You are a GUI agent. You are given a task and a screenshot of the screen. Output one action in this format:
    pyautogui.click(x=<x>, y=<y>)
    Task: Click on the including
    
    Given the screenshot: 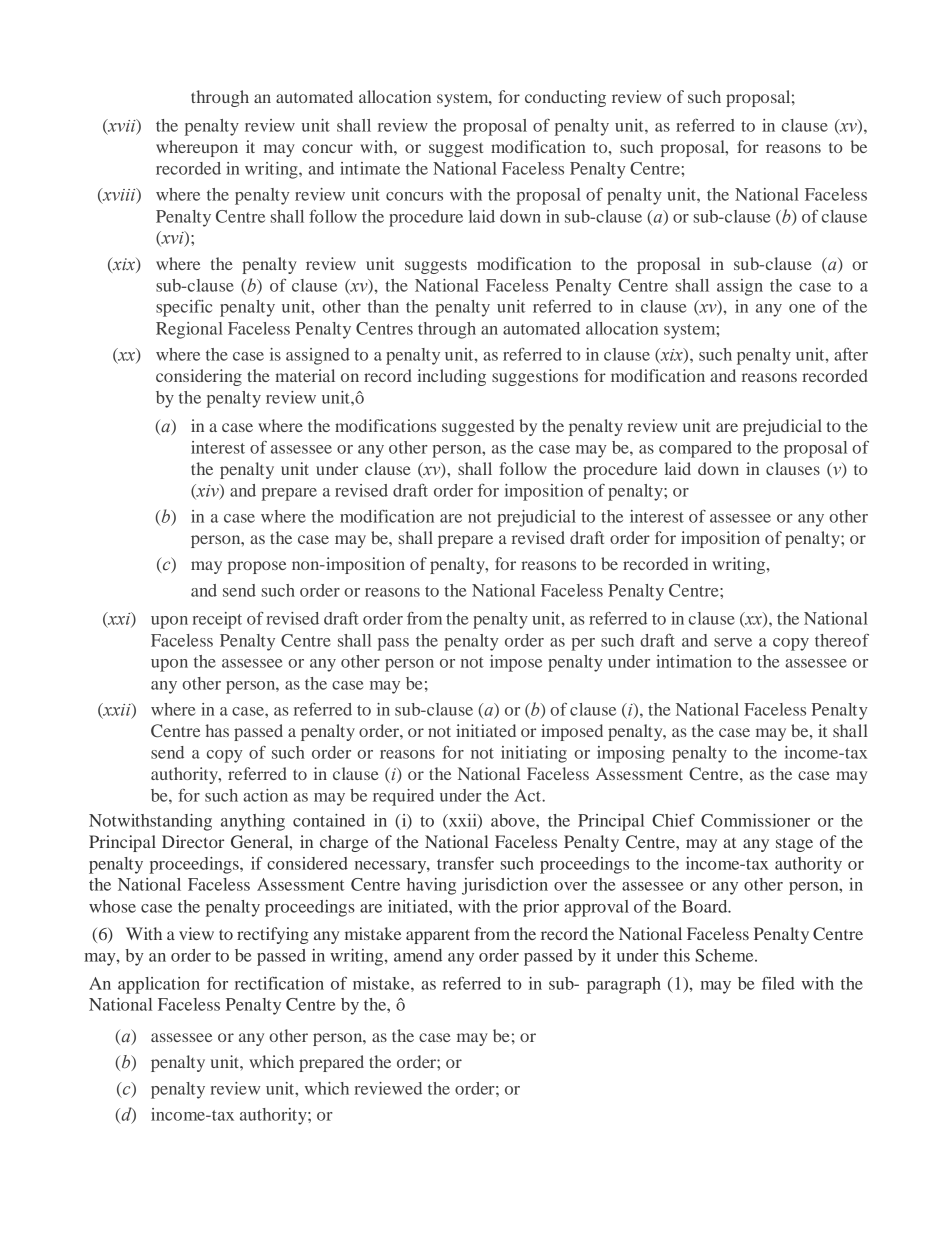 What is the action you would take?
    pyautogui.click(x=451, y=377)
